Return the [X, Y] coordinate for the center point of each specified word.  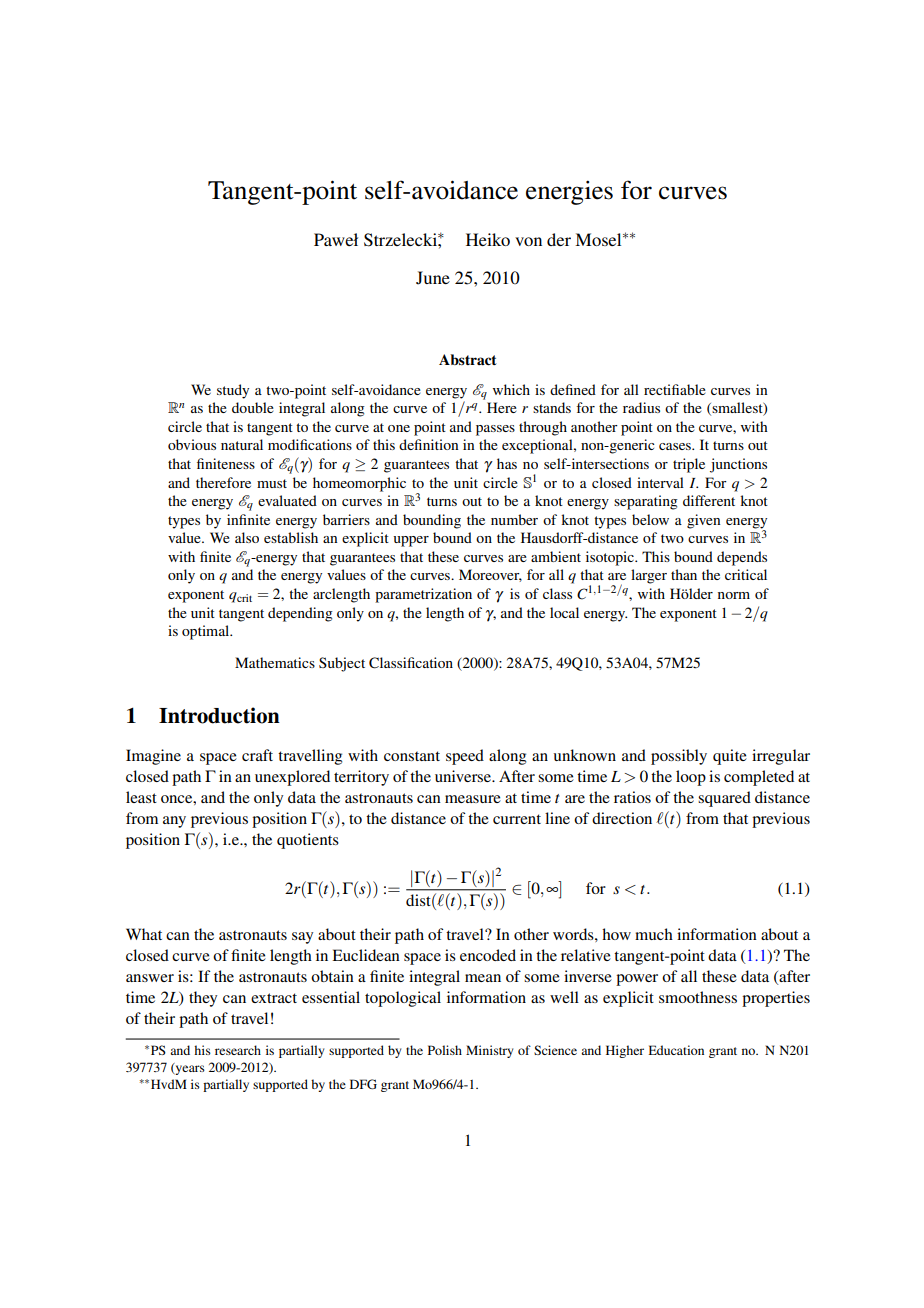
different [709, 500]
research [238, 1050]
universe [464, 776]
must [272, 483]
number [514, 519]
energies [569, 193]
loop [691, 778]
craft [257, 755]
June [433, 278]
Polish [445, 1050]
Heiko [488, 239]
